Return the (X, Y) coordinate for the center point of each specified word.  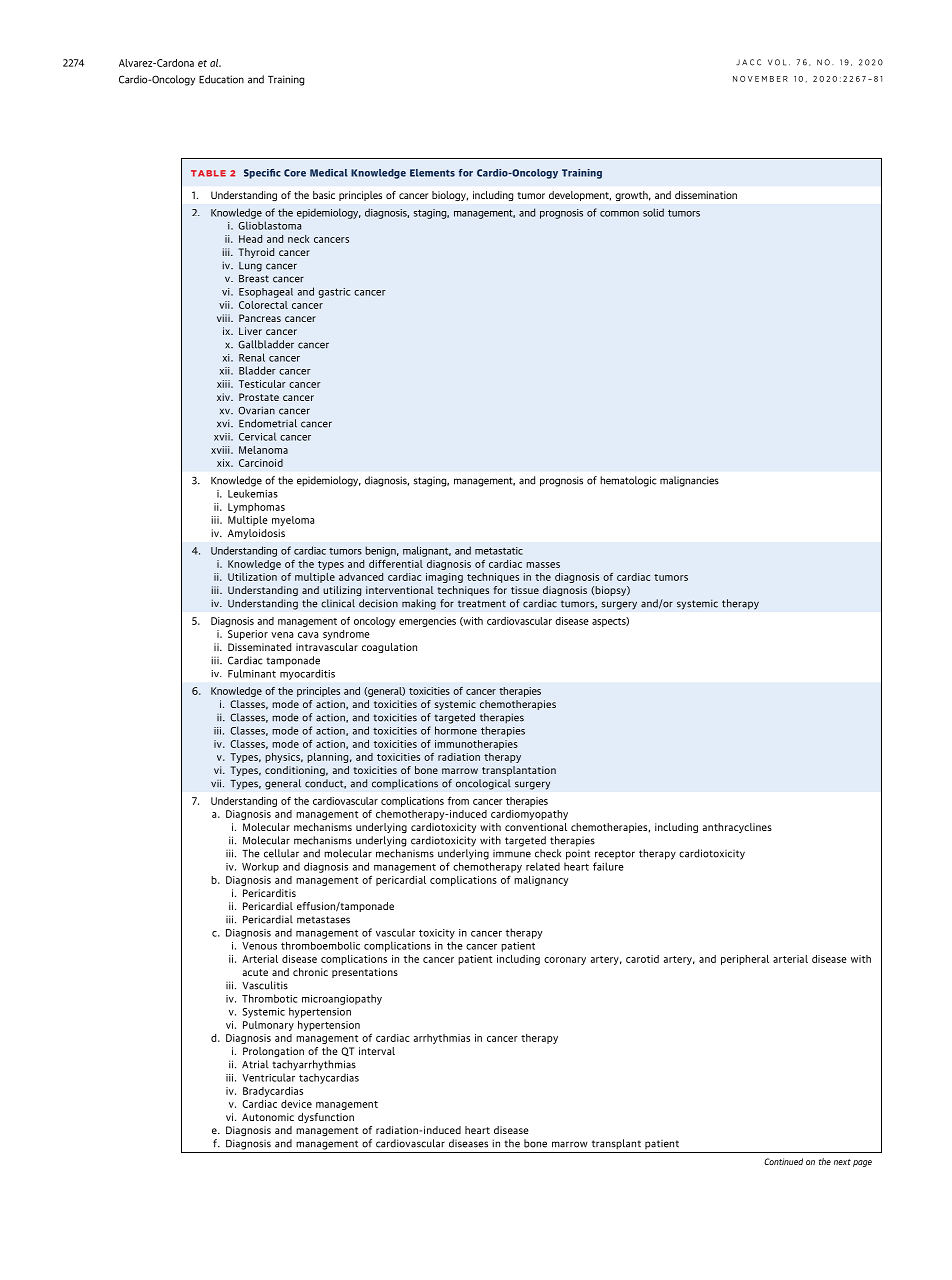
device (296, 1104)
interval (377, 1051)
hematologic (628, 481)
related (543, 866)
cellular (281, 853)
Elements (432, 173)
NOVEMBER (760, 79)
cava (308, 635)
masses (543, 565)
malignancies (689, 481)
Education (221, 79)
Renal (252, 357)
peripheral (745, 960)
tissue (525, 590)
